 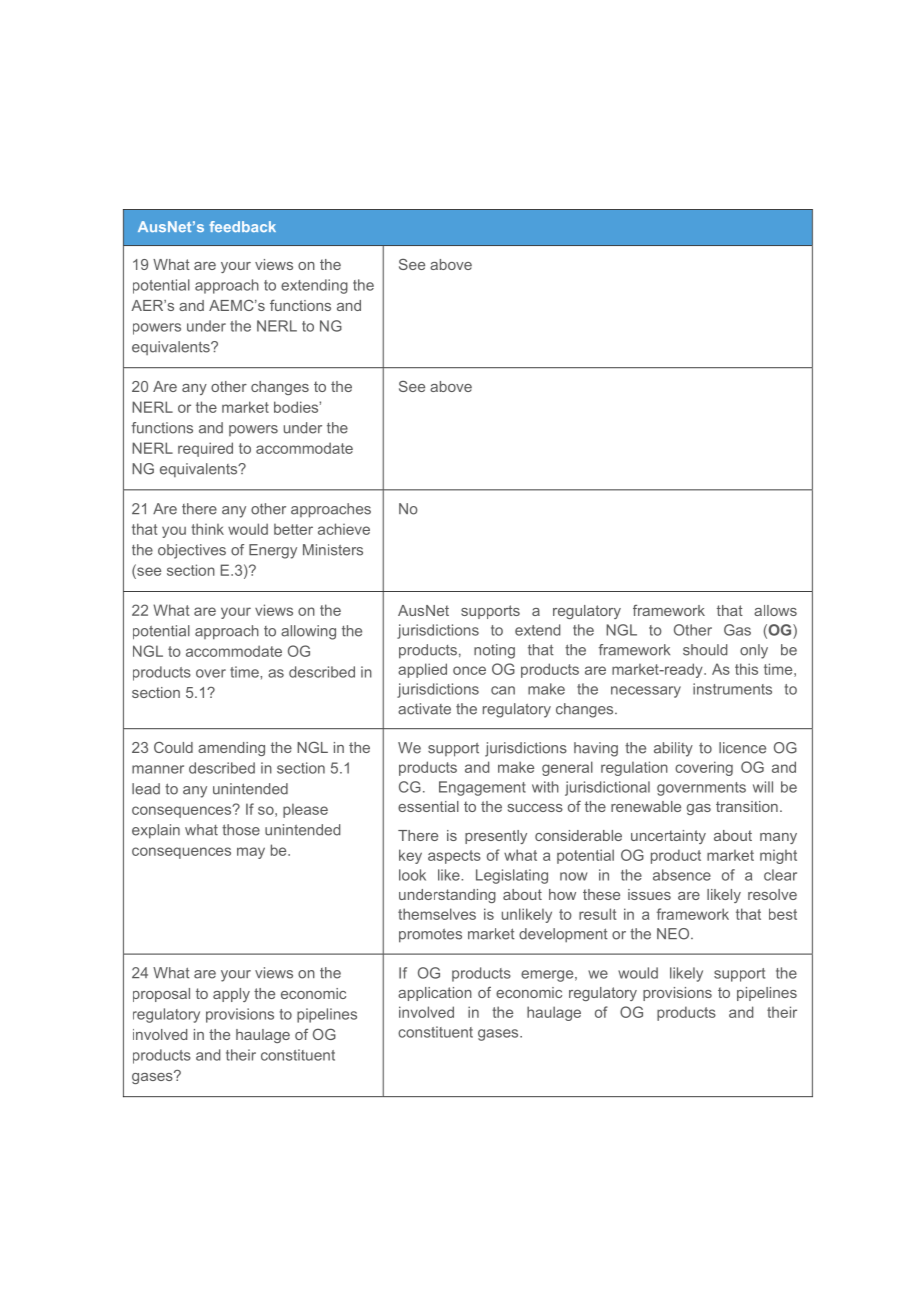 What do you see at coordinates (435, 994) in the screenshot?
I see `application` at bounding box center [435, 994].
